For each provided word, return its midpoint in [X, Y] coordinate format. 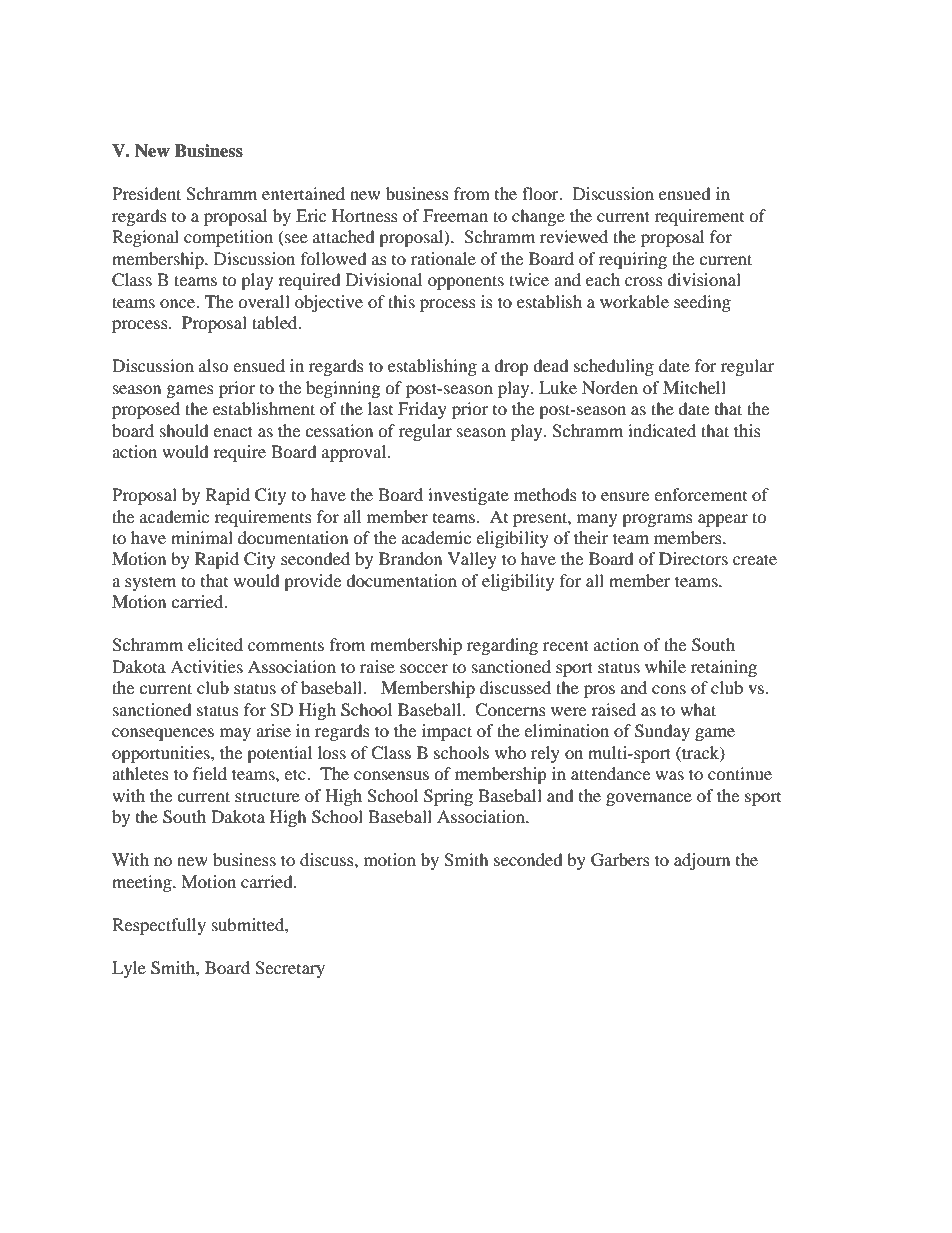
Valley [472, 560]
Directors [693, 558]
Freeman [455, 215]
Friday [422, 410]
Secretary [290, 969]
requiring [633, 260]
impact [447, 732]
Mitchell [694, 387]
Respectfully [159, 926]
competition [228, 238]
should [184, 430]
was [669, 775]
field [210, 773]
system [150, 583]
